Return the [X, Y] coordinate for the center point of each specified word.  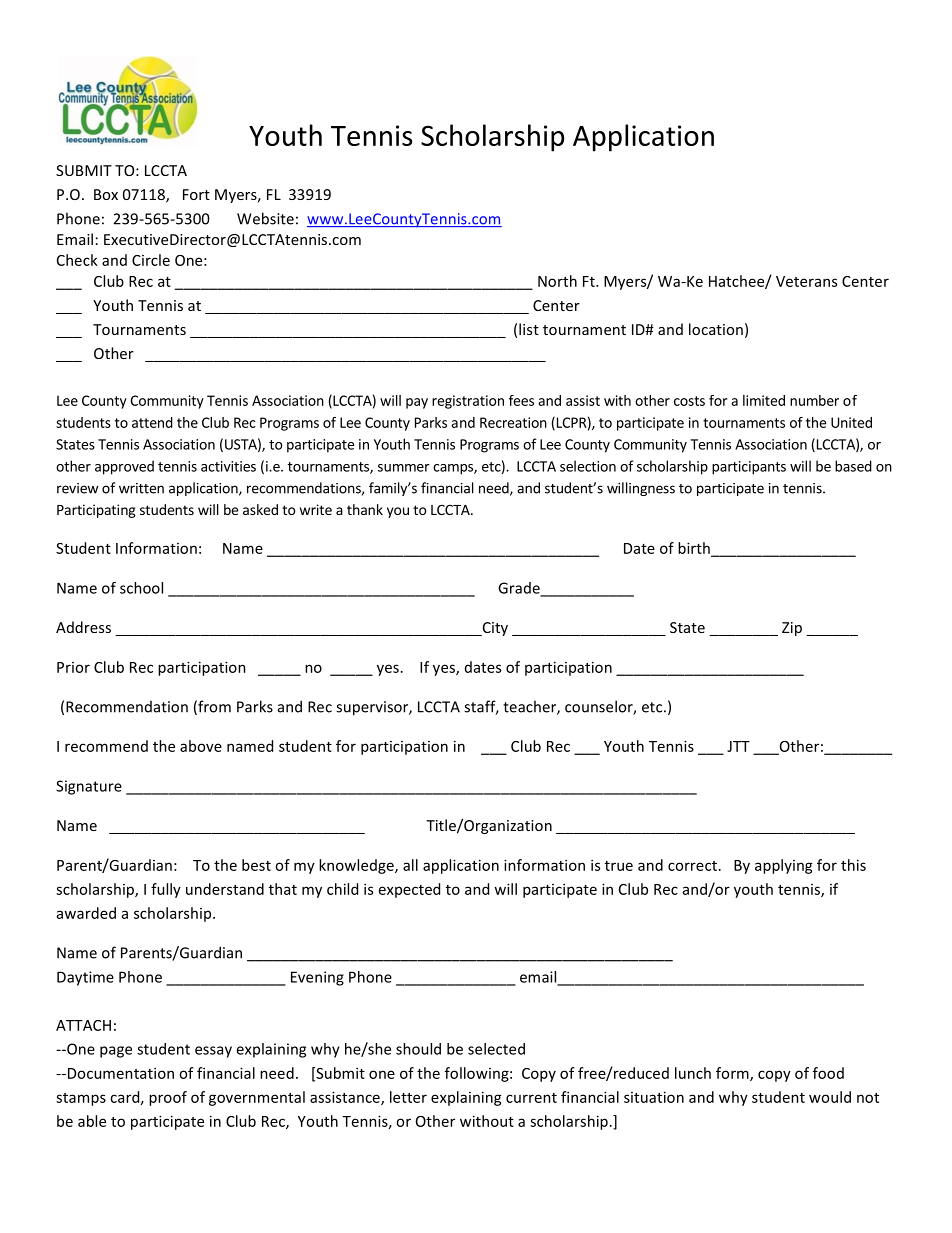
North [557, 281]
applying [784, 866]
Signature [89, 787]
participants [749, 468]
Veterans [806, 281]
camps [454, 469]
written [141, 488]
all [410, 865]
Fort [196, 194]
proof [168, 1098]
